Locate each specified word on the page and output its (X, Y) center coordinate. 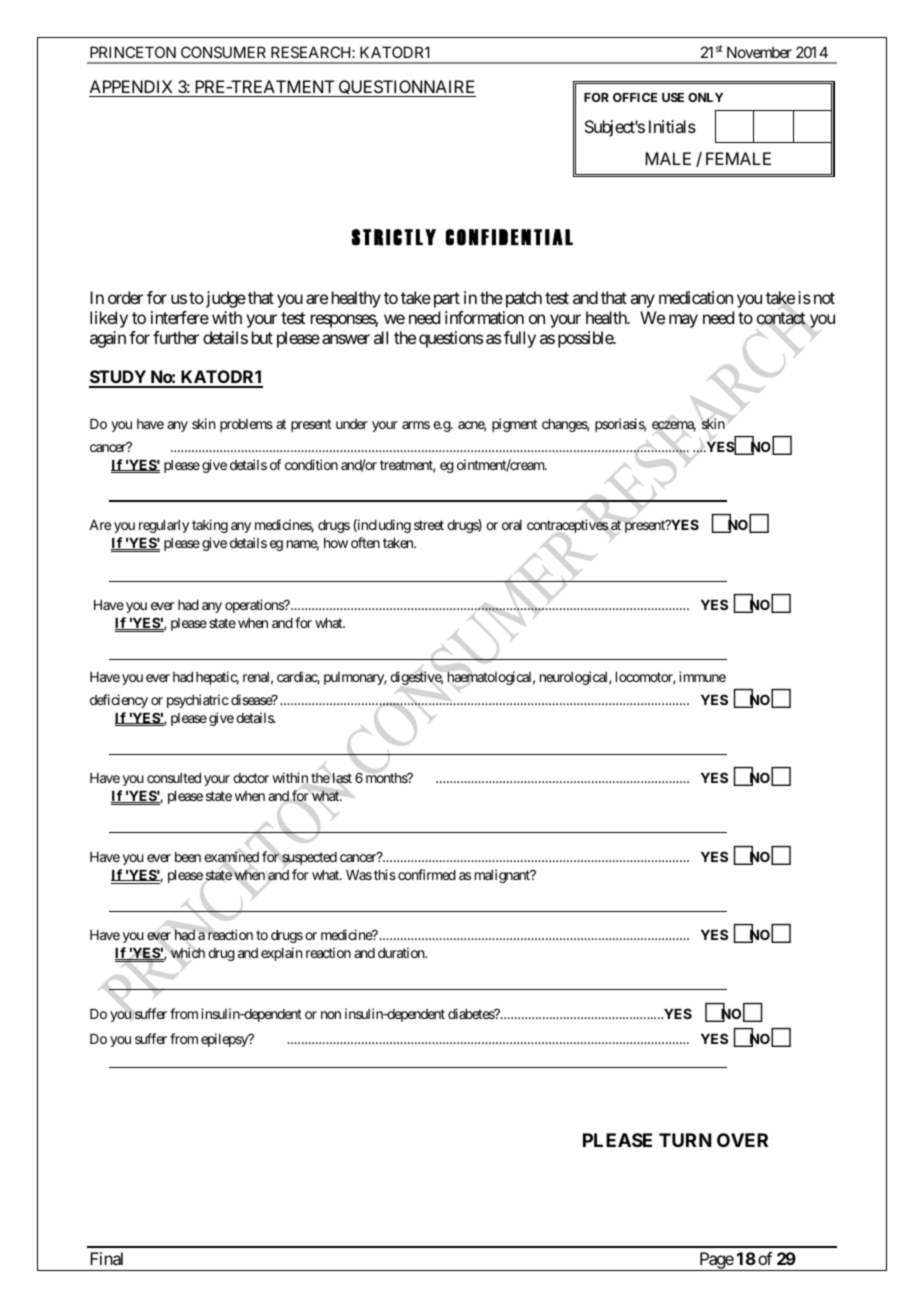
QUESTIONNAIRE (406, 88)
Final (106, 1258)
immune (702, 676)
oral (512, 525)
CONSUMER (223, 52)
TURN (685, 1140)
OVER (742, 1140)
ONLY (705, 97)
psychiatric (198, 701)
